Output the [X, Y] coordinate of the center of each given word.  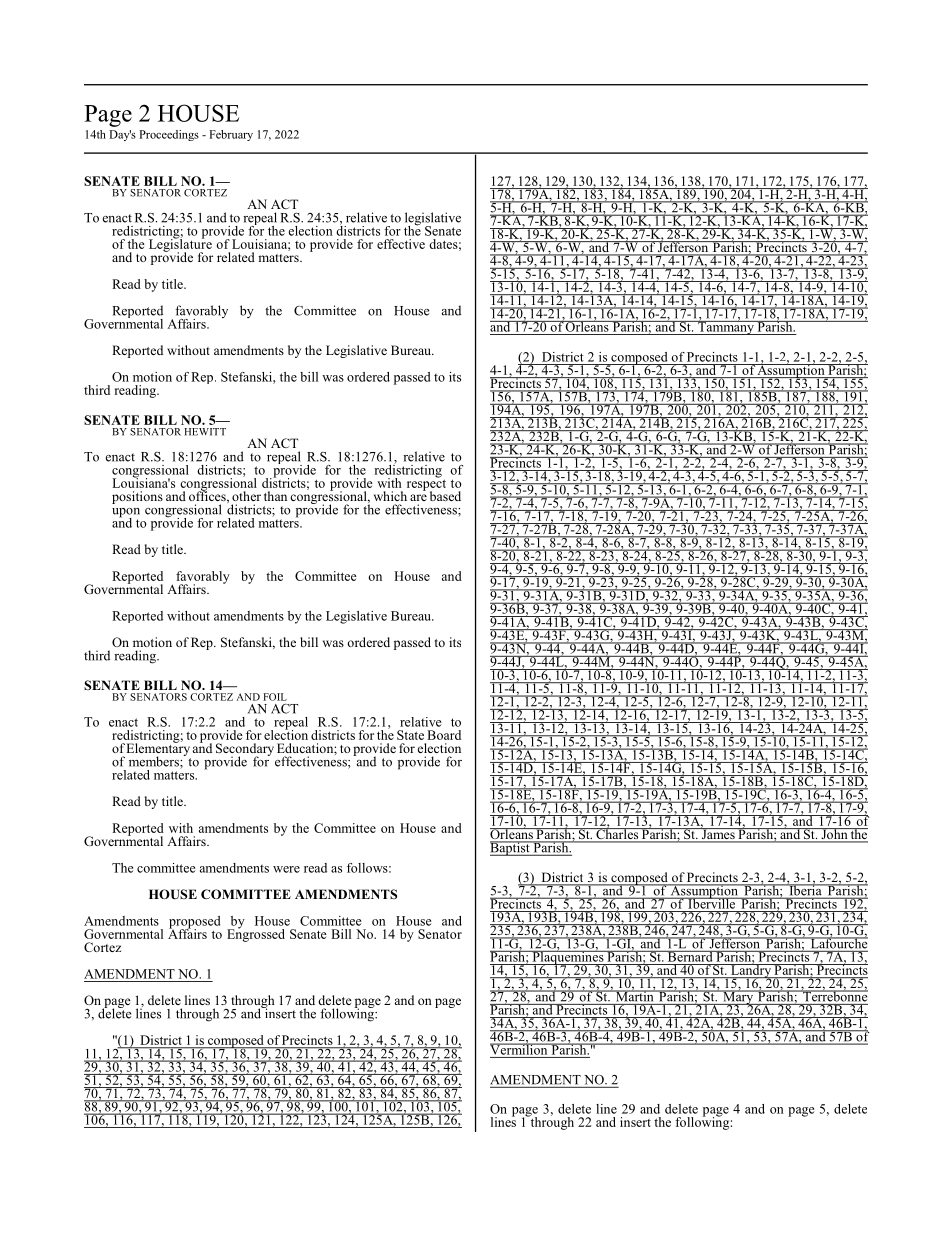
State [410, 735]
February [231, 135]
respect [426, 485]
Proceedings [169, 135]
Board [444, 735]
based [445, 496]
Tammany [726, 327]
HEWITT [205, 432]
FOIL [275, 697]
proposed [194, 923]
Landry [751, 971]
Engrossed [256, 934]
